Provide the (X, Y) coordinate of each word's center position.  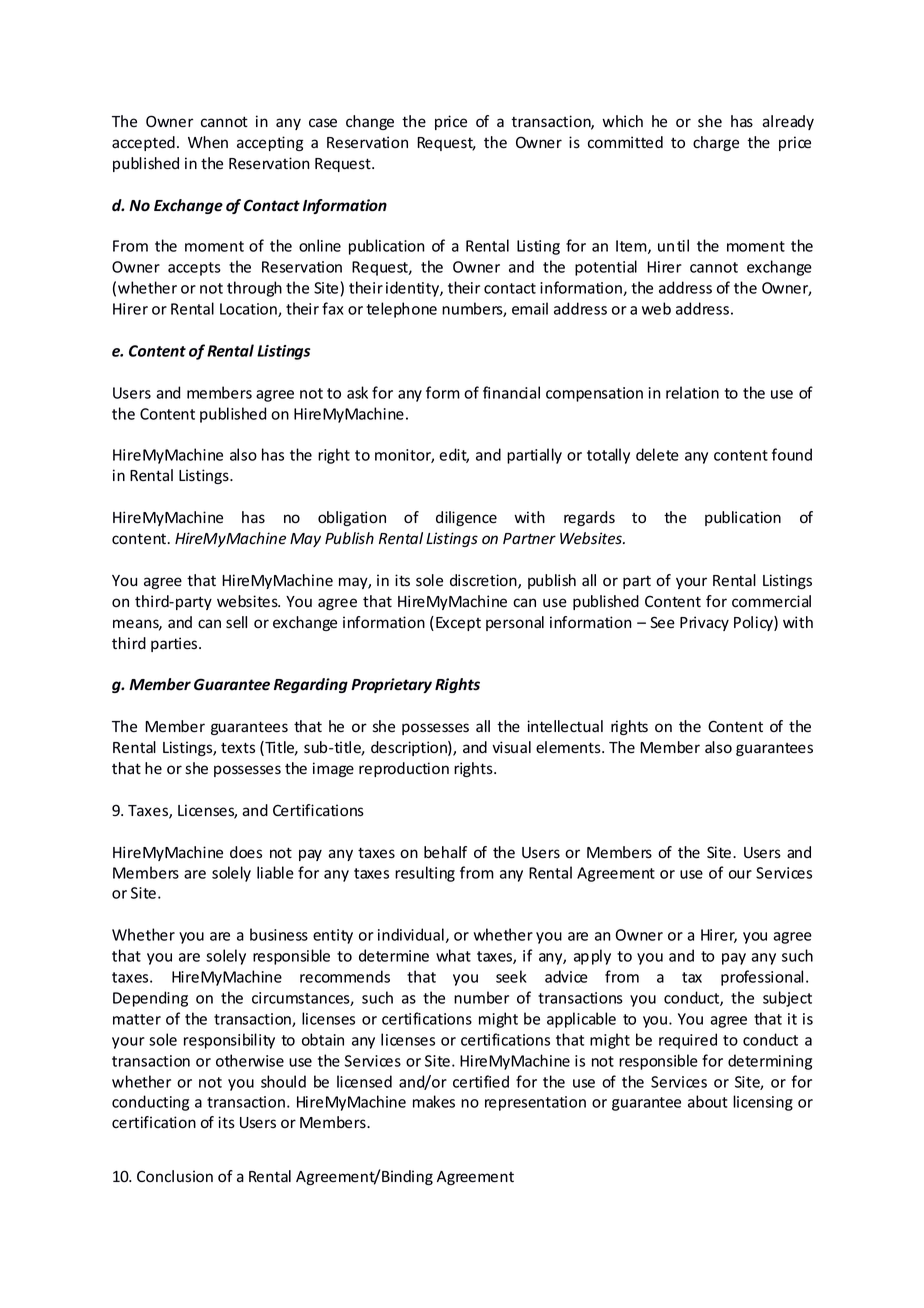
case (323, 123)
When (208, 142)
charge (716, 143)
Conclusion (175, 1176)
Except (458, 624)
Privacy (704, 623)
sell (236, 622)
